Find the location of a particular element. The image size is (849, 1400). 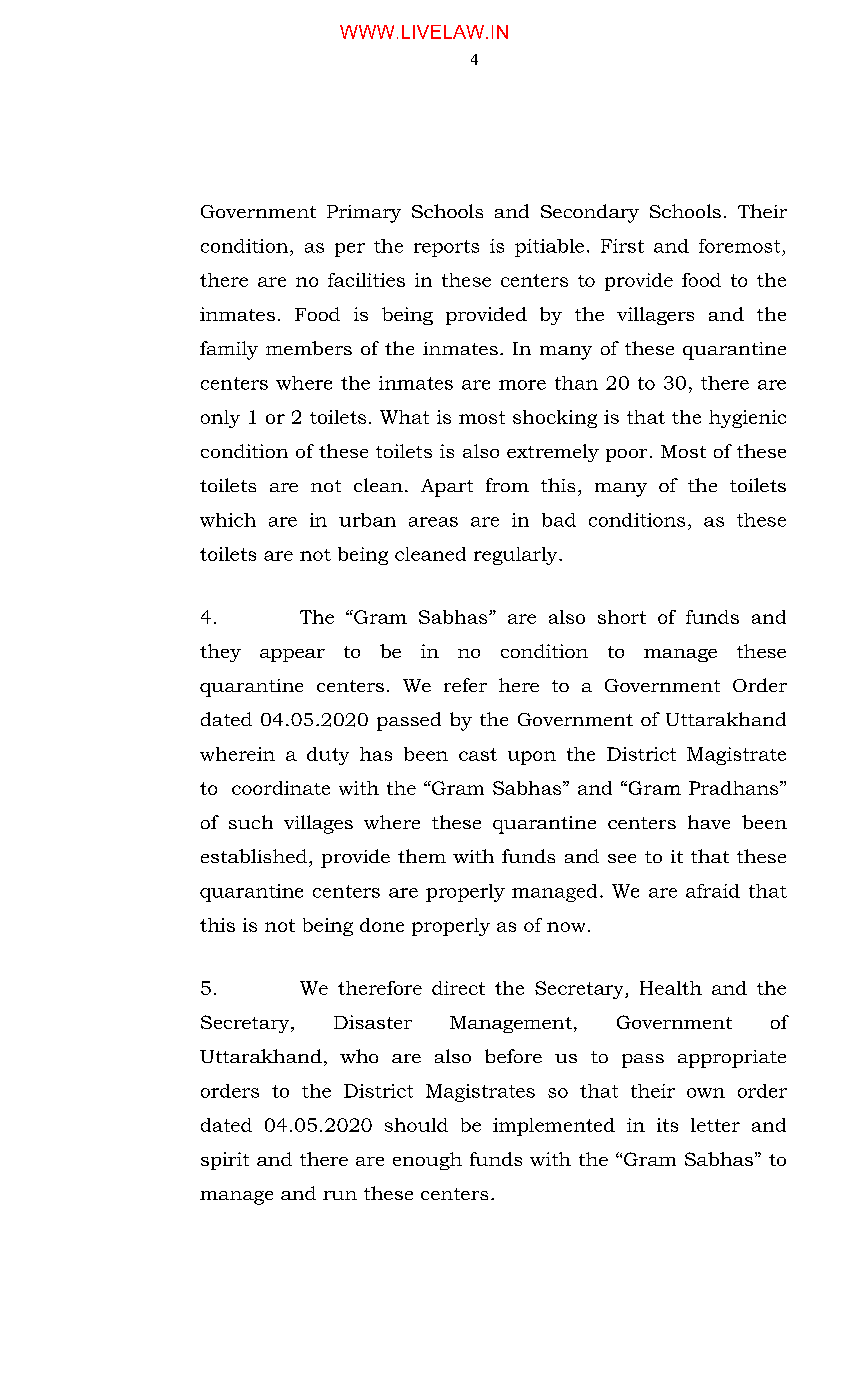

short is located at coordinates (622, 617).
